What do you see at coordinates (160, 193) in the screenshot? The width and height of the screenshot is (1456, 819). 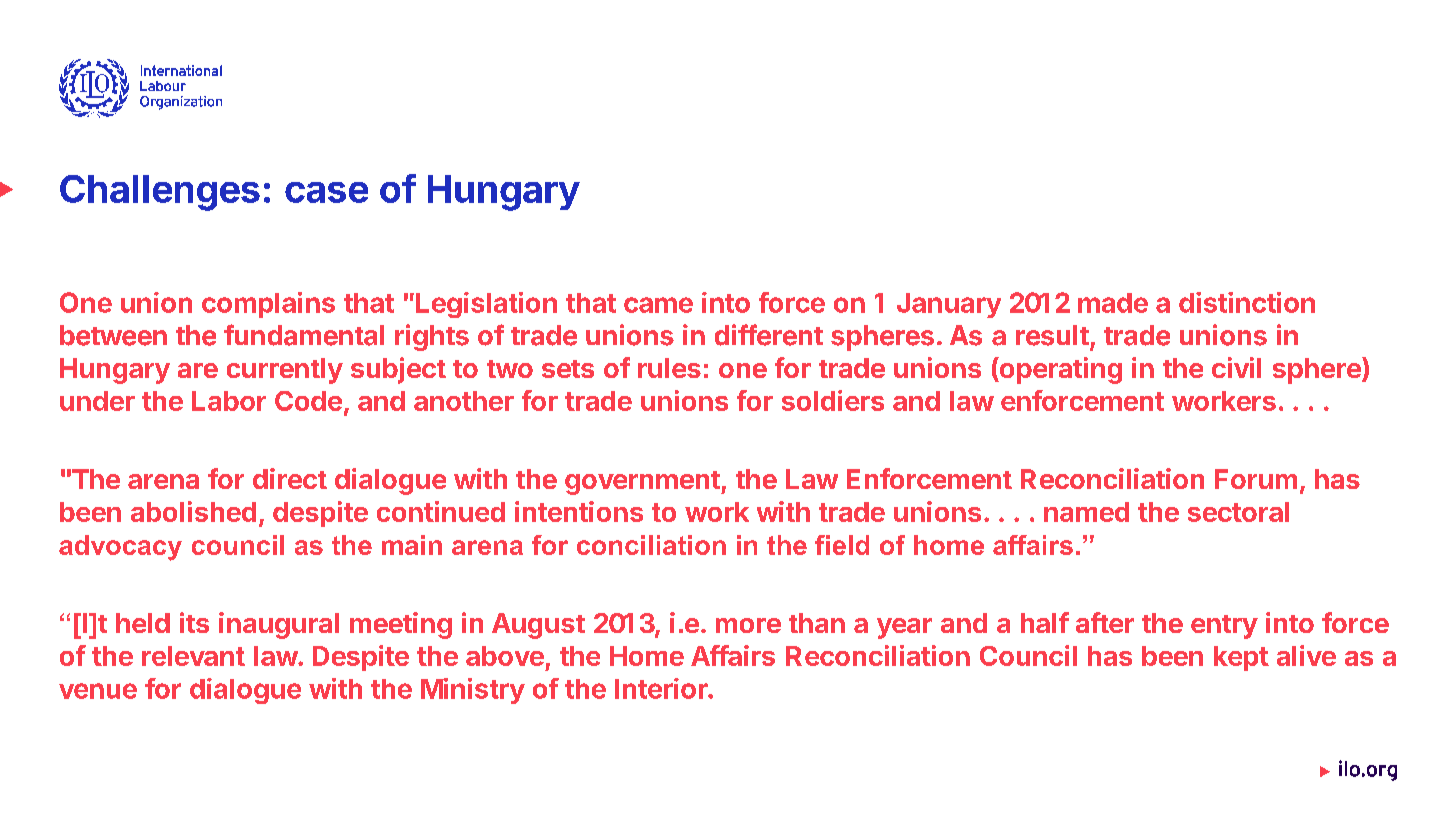 I see `Challenges` at bounding box center [160, 193].
